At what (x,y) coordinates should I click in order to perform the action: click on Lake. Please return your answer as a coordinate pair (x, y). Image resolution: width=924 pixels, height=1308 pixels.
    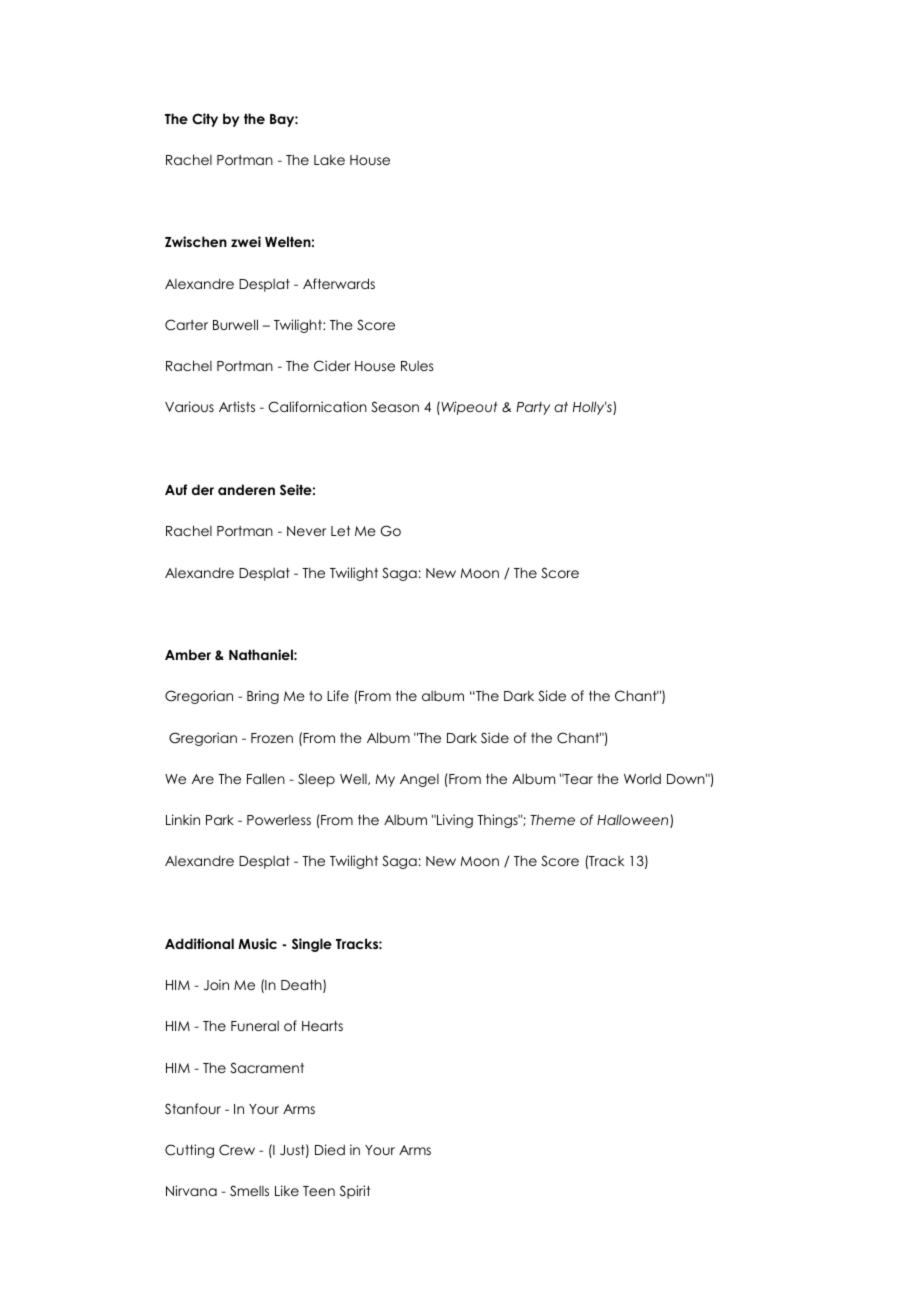
    Looking at the image, I should click on (329, 159).
